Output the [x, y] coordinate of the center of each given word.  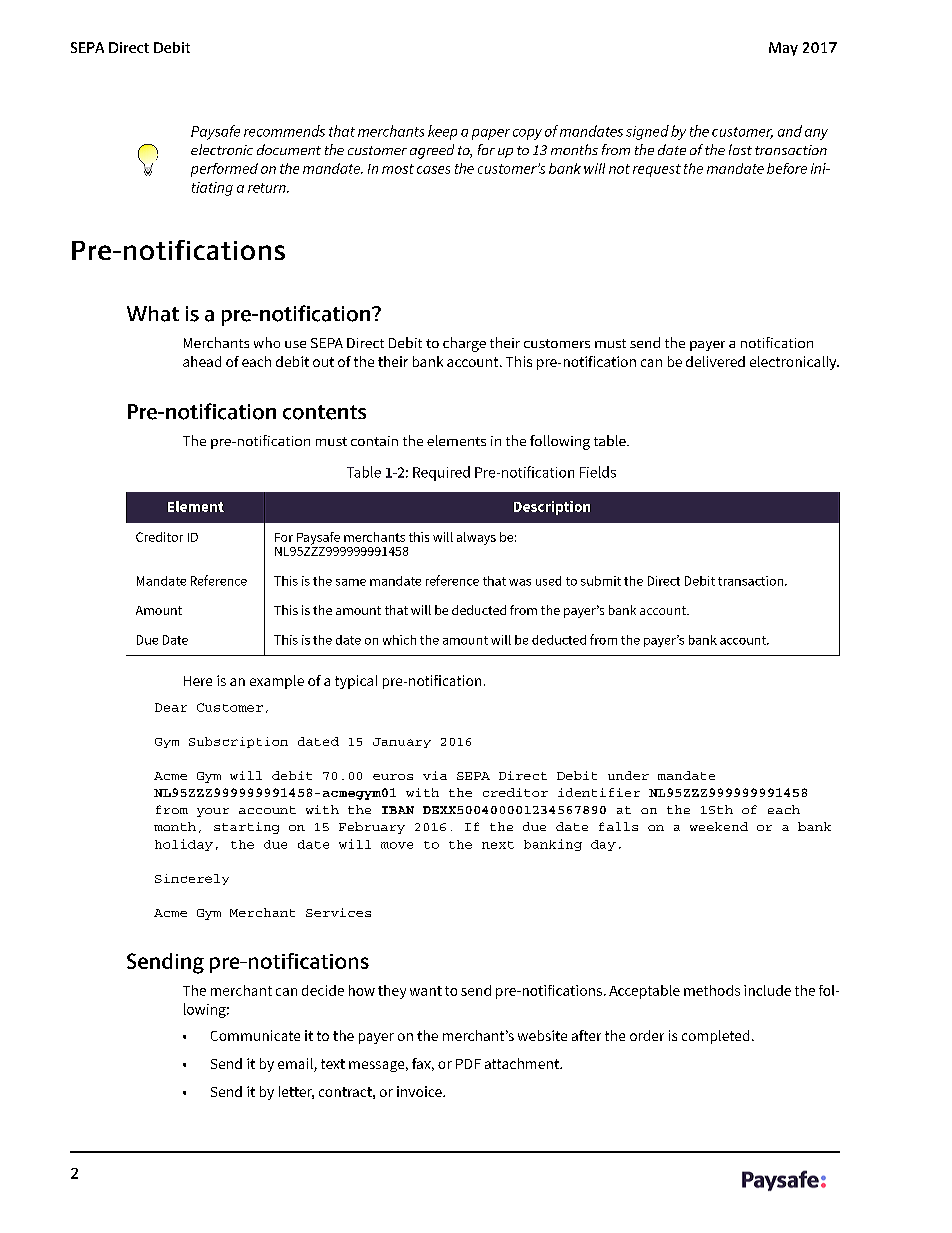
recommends [284, 131]
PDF [468, 1064]
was [520, 582]
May [783, 49]
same [351, 582]
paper [491, 134]
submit [601, 581]
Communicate [255, 1035]
